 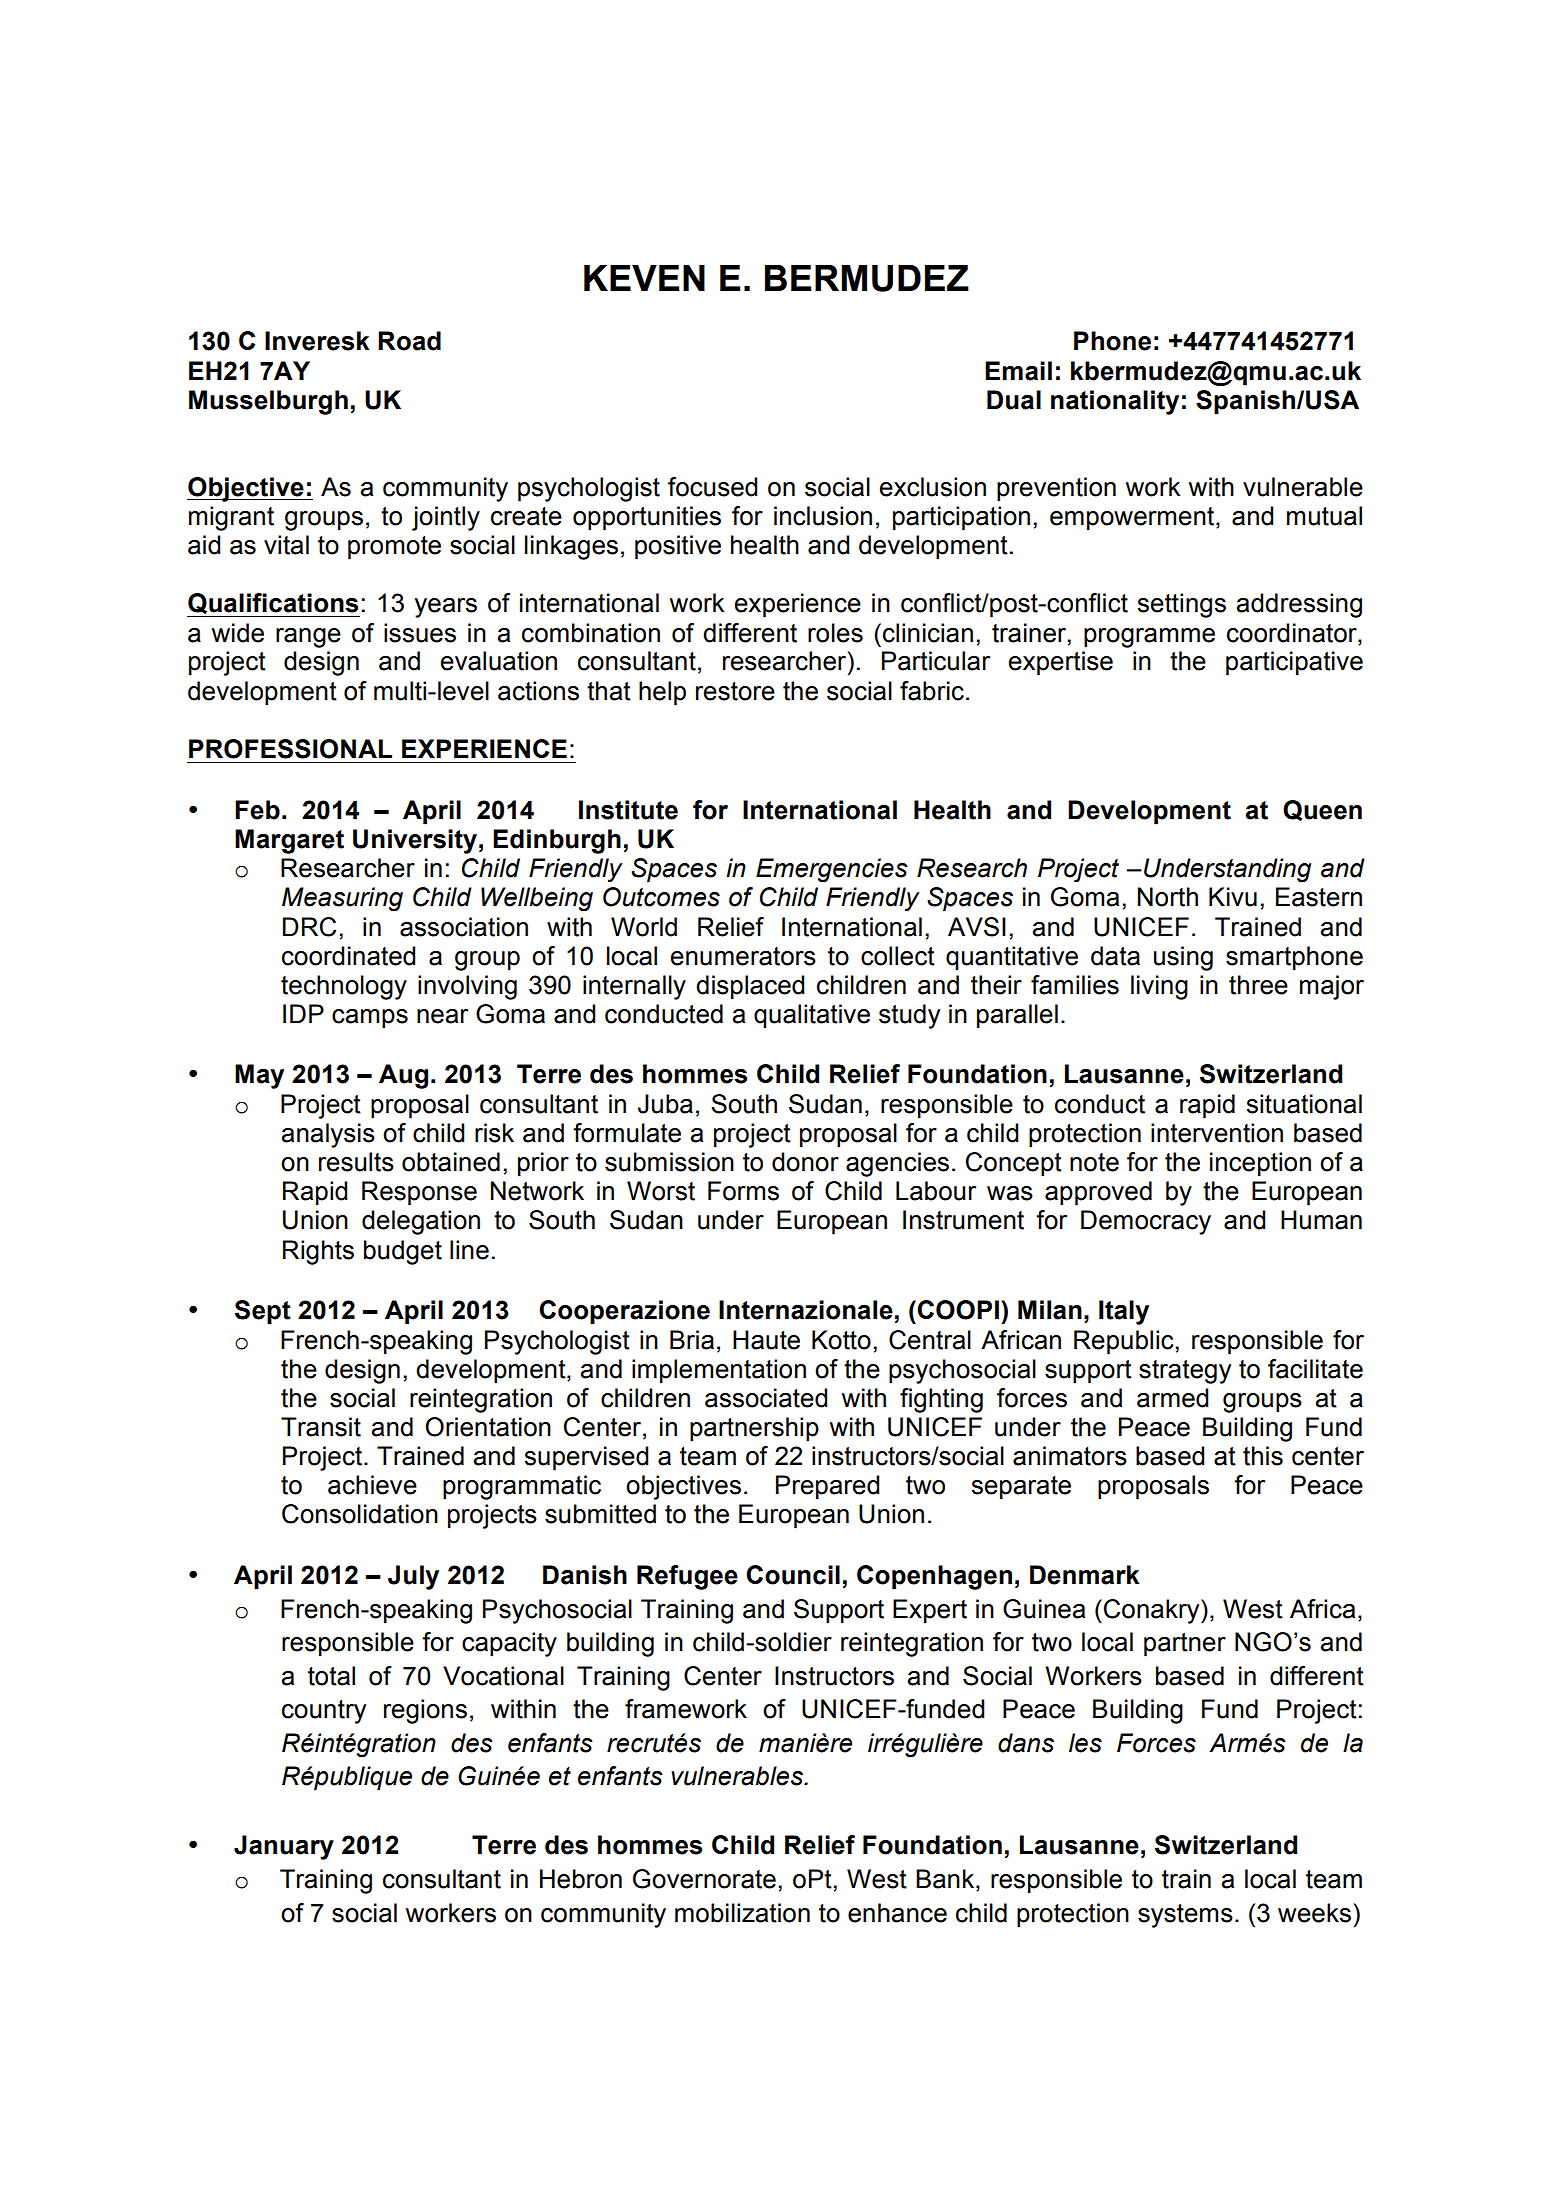 I want to click on Governorate, so click(x=704, y=1879).
